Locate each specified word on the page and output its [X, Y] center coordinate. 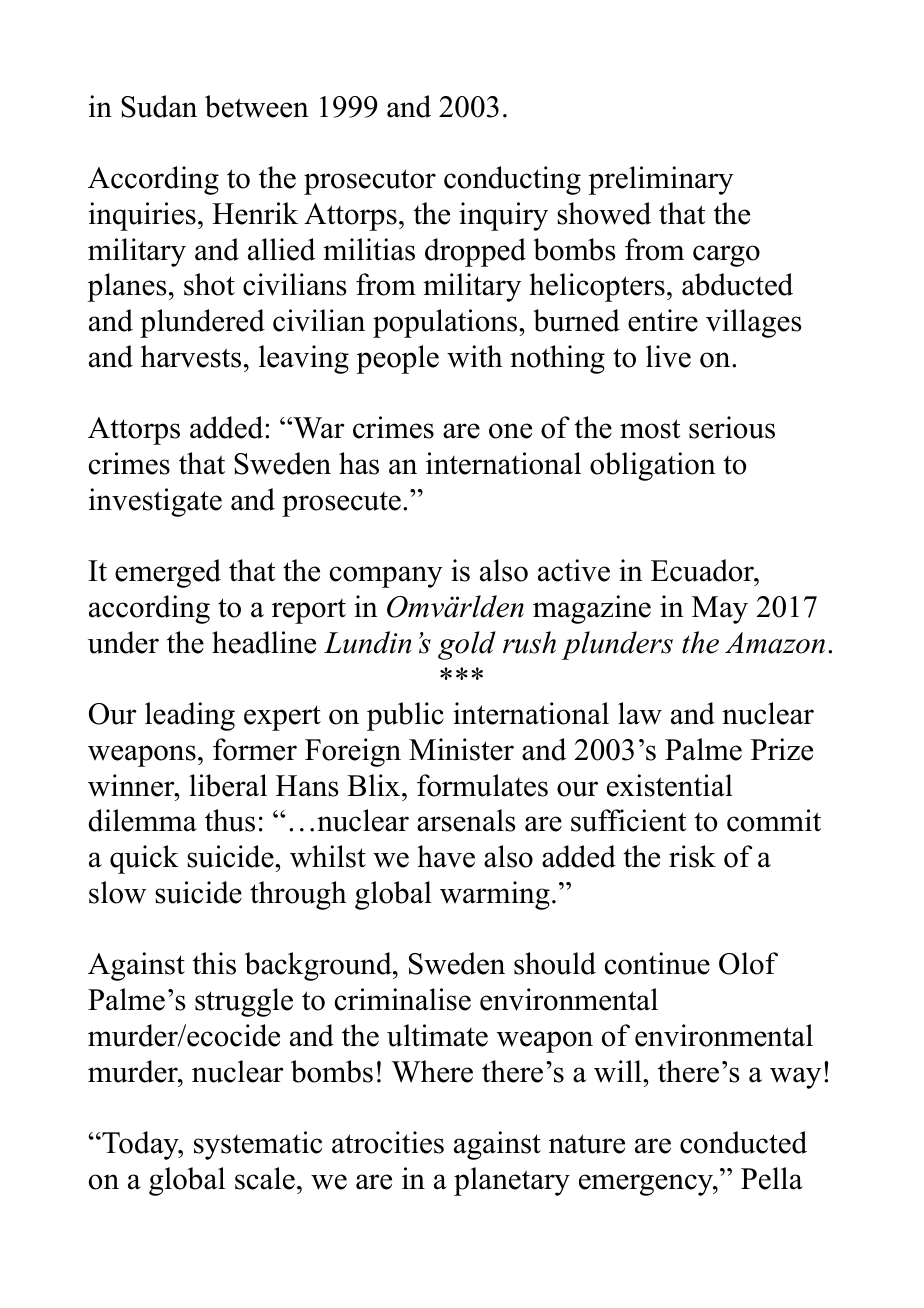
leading [190, 716]
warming [495, 895]
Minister [461, 749]
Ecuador [703, 570]
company [386, 577]
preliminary [661, 180]
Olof [748, 963]
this [214, 963]
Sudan [159, 106]
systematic [258, 1145]
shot [209, 284]
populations [446, 323]
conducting [512, 180]
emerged [168, 573]
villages [754, 323]
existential [670, 785]
